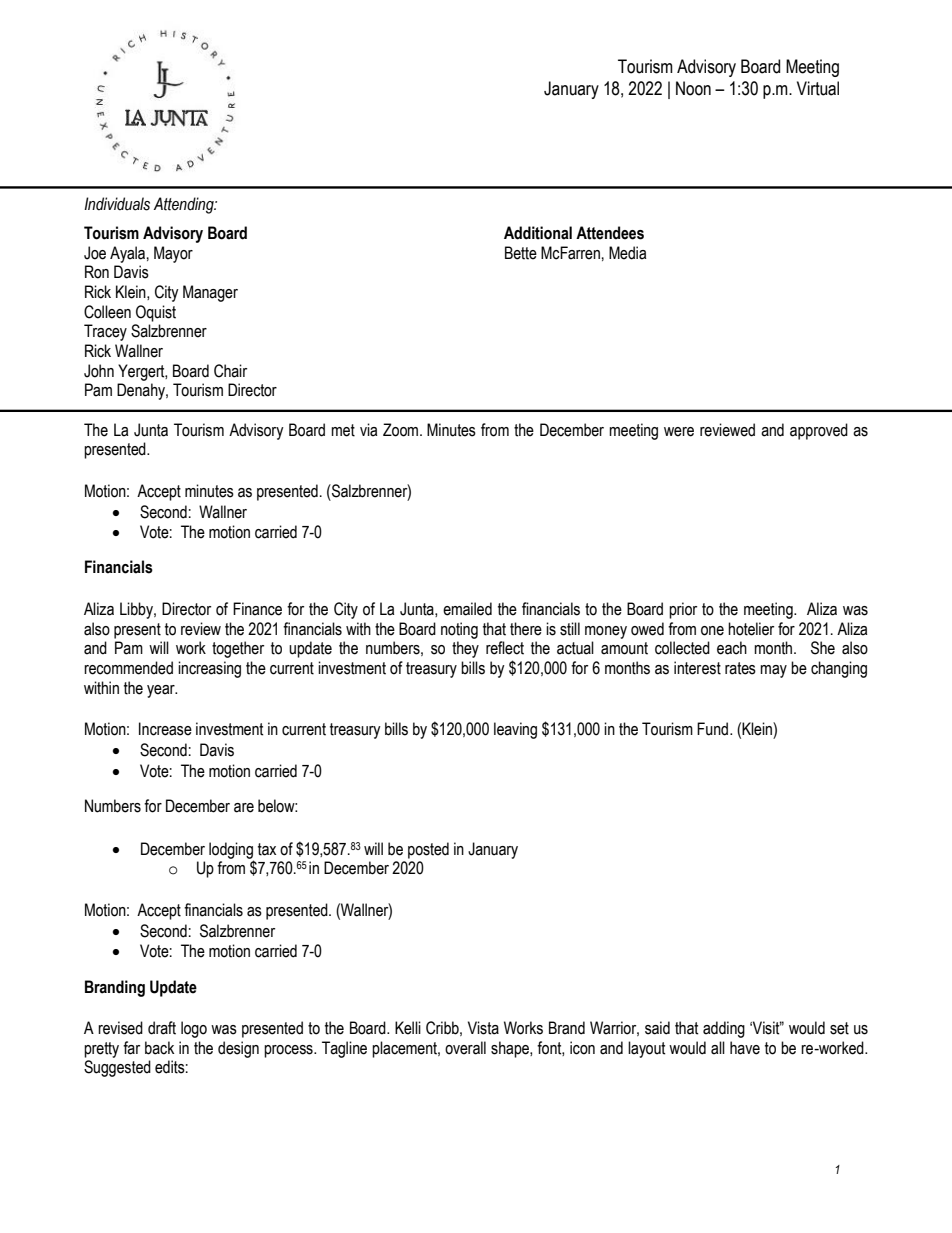 Image resolution: width=952 pixels, height=1233 pixels. What do you see at coordinates (257, 609) in the screenshot?
I see `Finance` at bounding box center [257, 609].
